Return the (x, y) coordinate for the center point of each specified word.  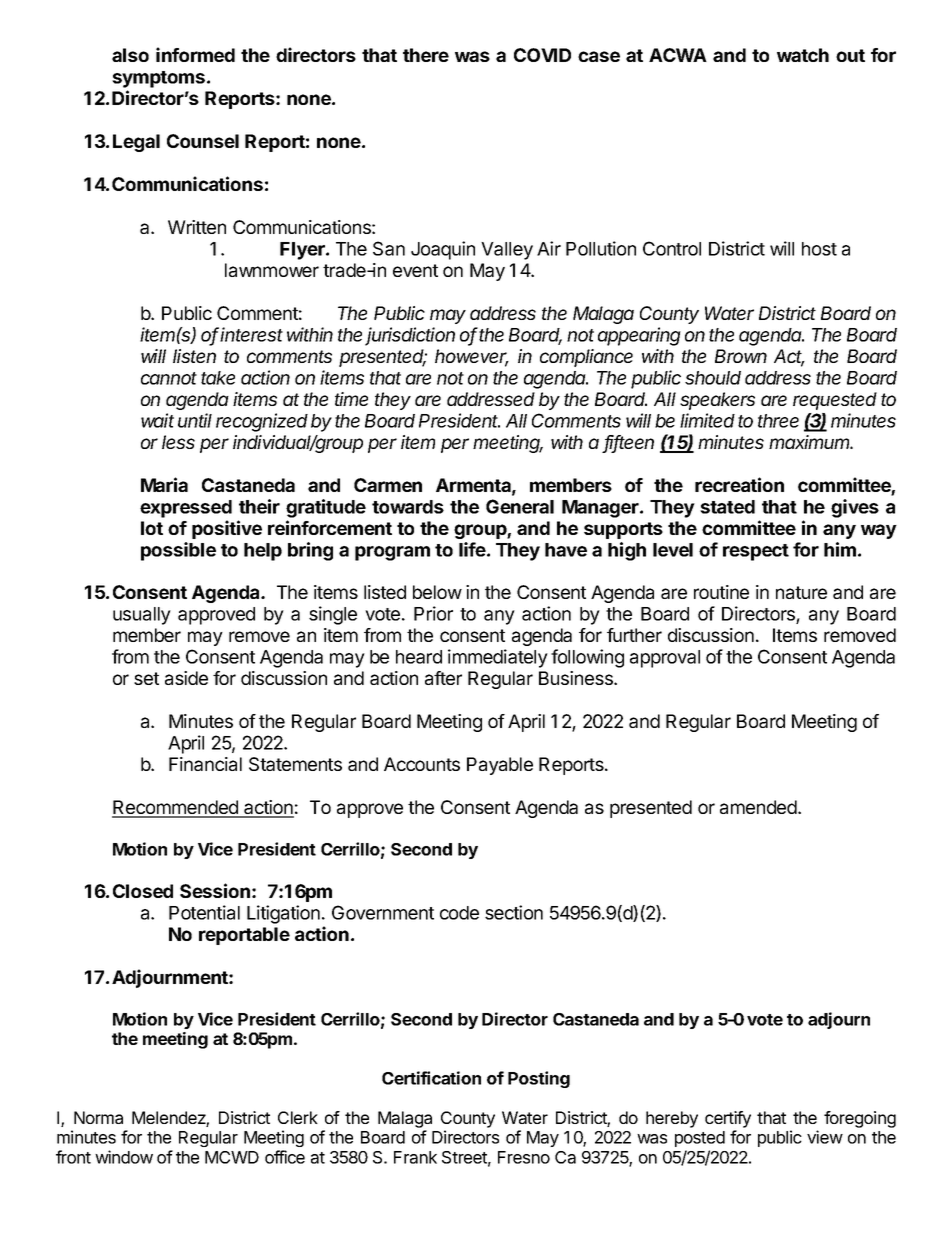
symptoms (158, 79)
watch (803, 55)
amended (759, 807)
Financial (205, 764)
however (472, 357)
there (426, 55)
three (778, 421)
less (178, 442)
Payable (500, 766)
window (124, 1157)
